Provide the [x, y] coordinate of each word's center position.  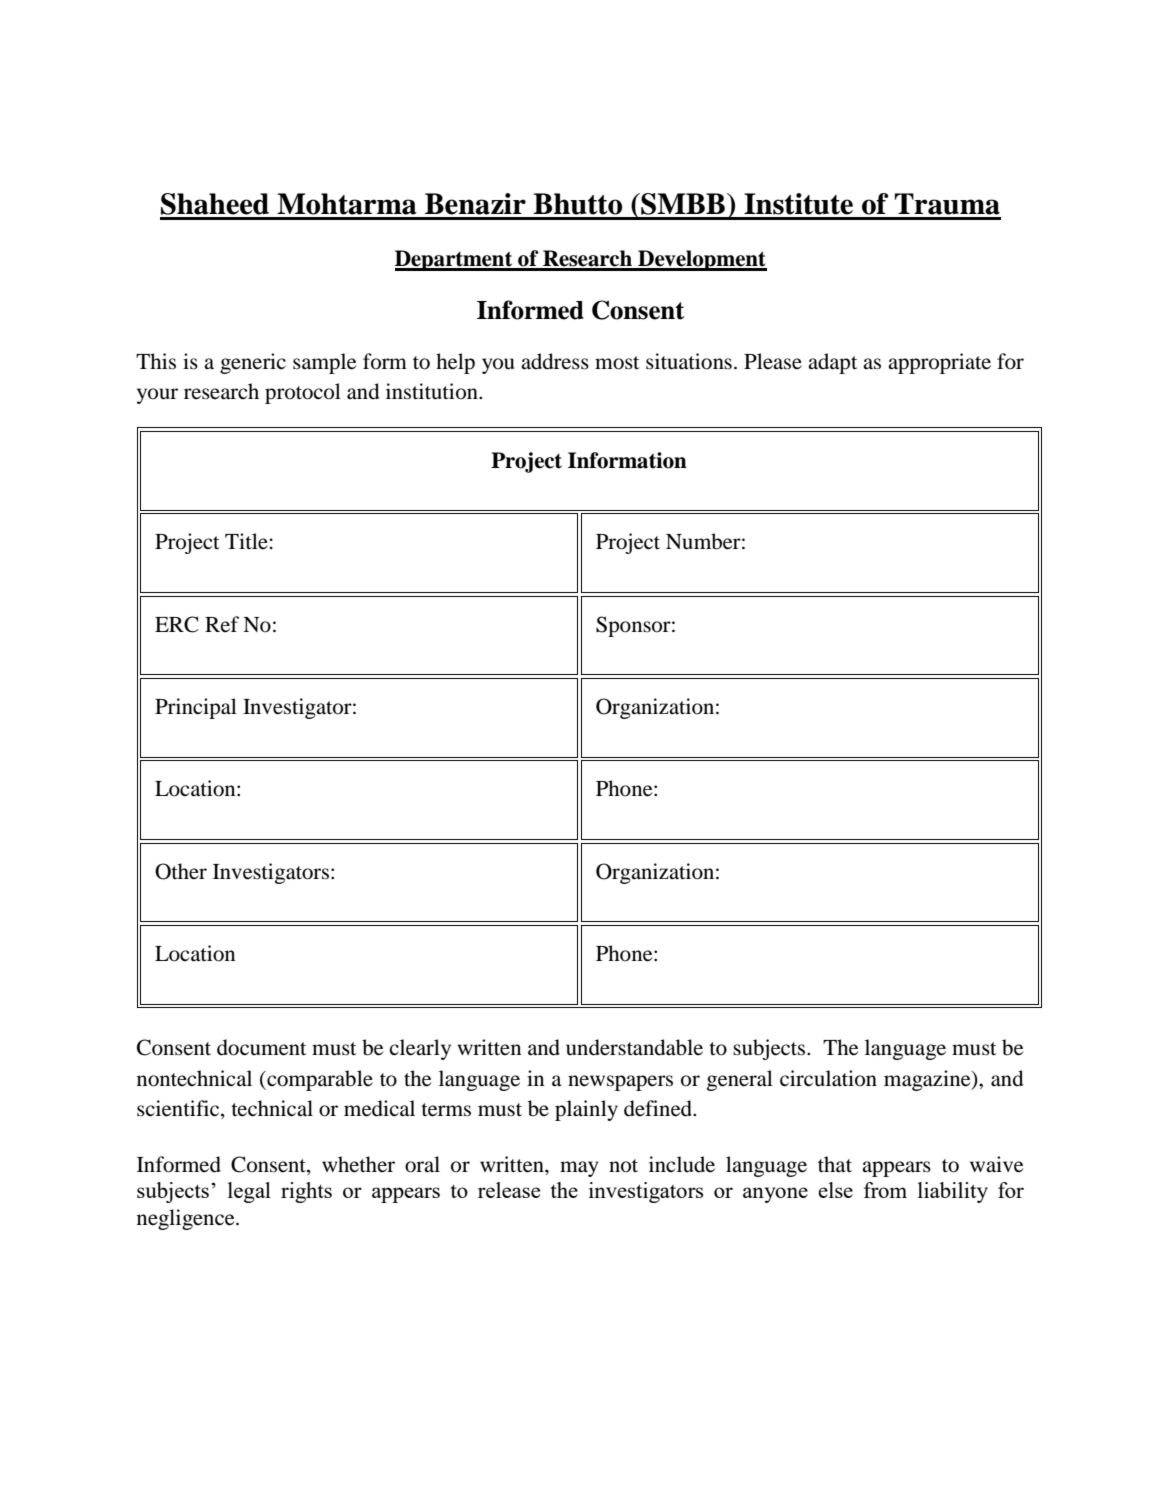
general [740, 1080]
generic [253, 363]
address [555, 361]
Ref [222, 624]
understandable [634, 1047]
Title [247, 541]
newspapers [620, 1083]
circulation [828, 1078]
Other [181, 871]
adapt [832, 363]
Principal [196, 708]
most [617, 363]
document [261, 1047]
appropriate [939, 363]
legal [249, 1192]
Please [773, 361]
